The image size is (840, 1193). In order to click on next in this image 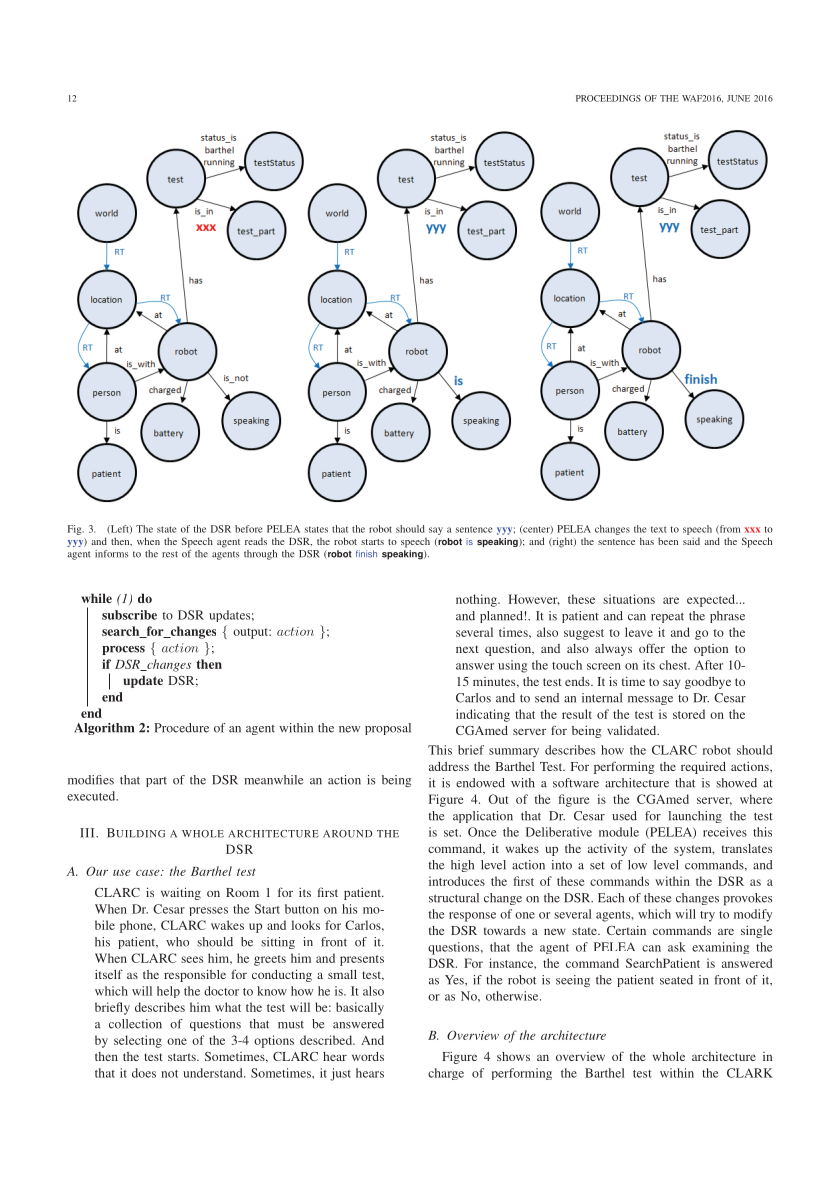, I will do `click(467, 649)`.
